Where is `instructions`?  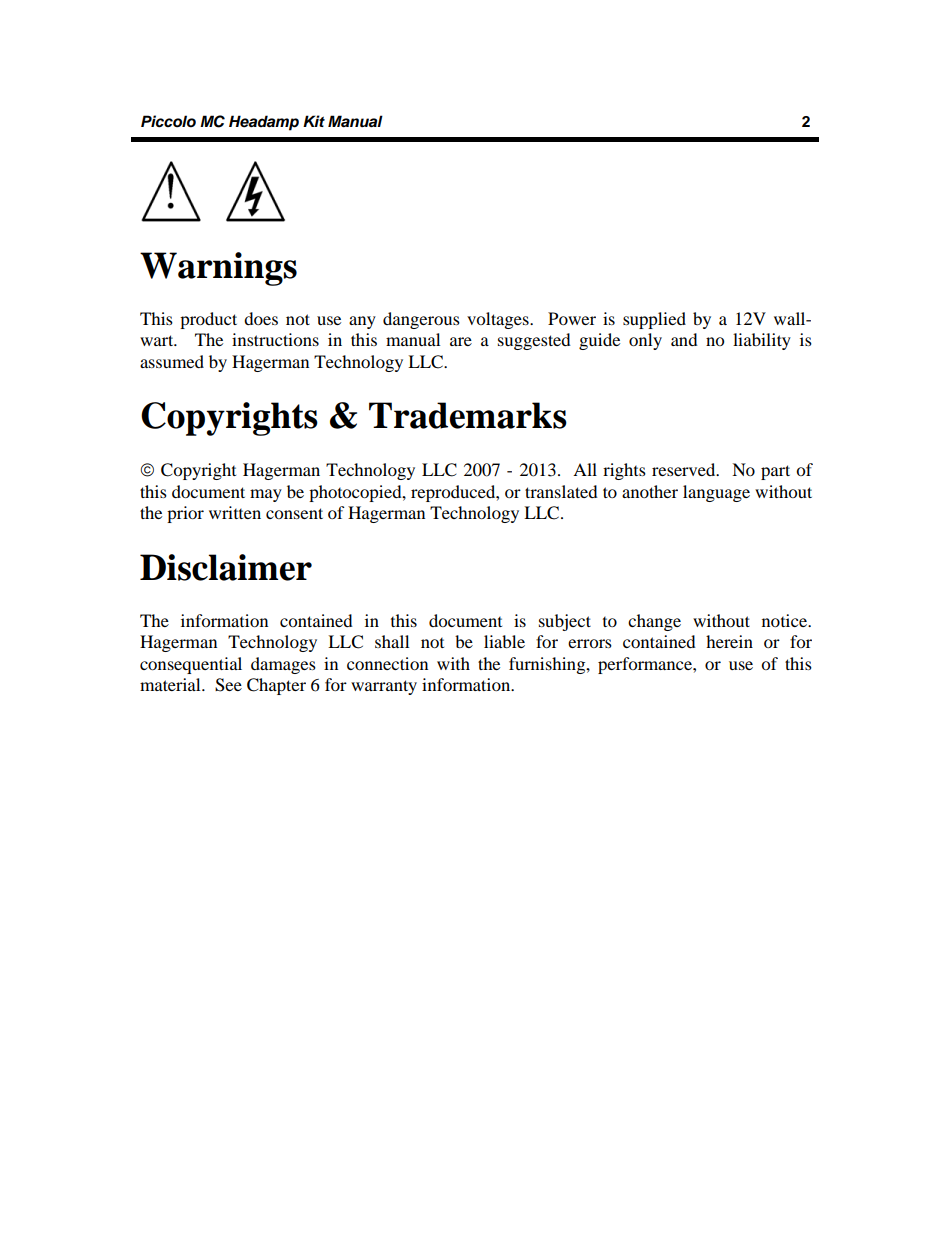
instructions is located at coordinates (275, 339).
